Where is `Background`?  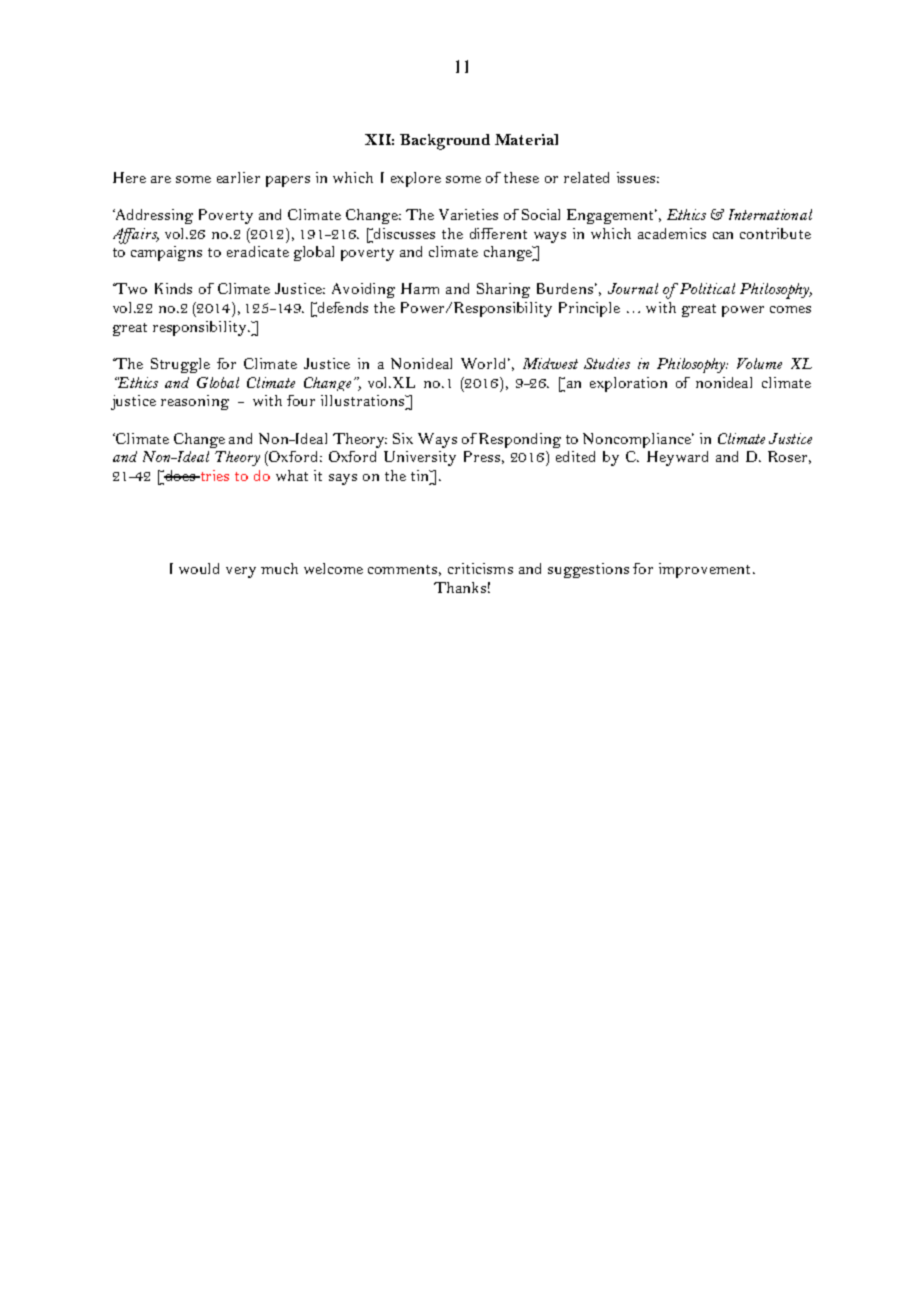
Background is located at coordinates (445, 142).
